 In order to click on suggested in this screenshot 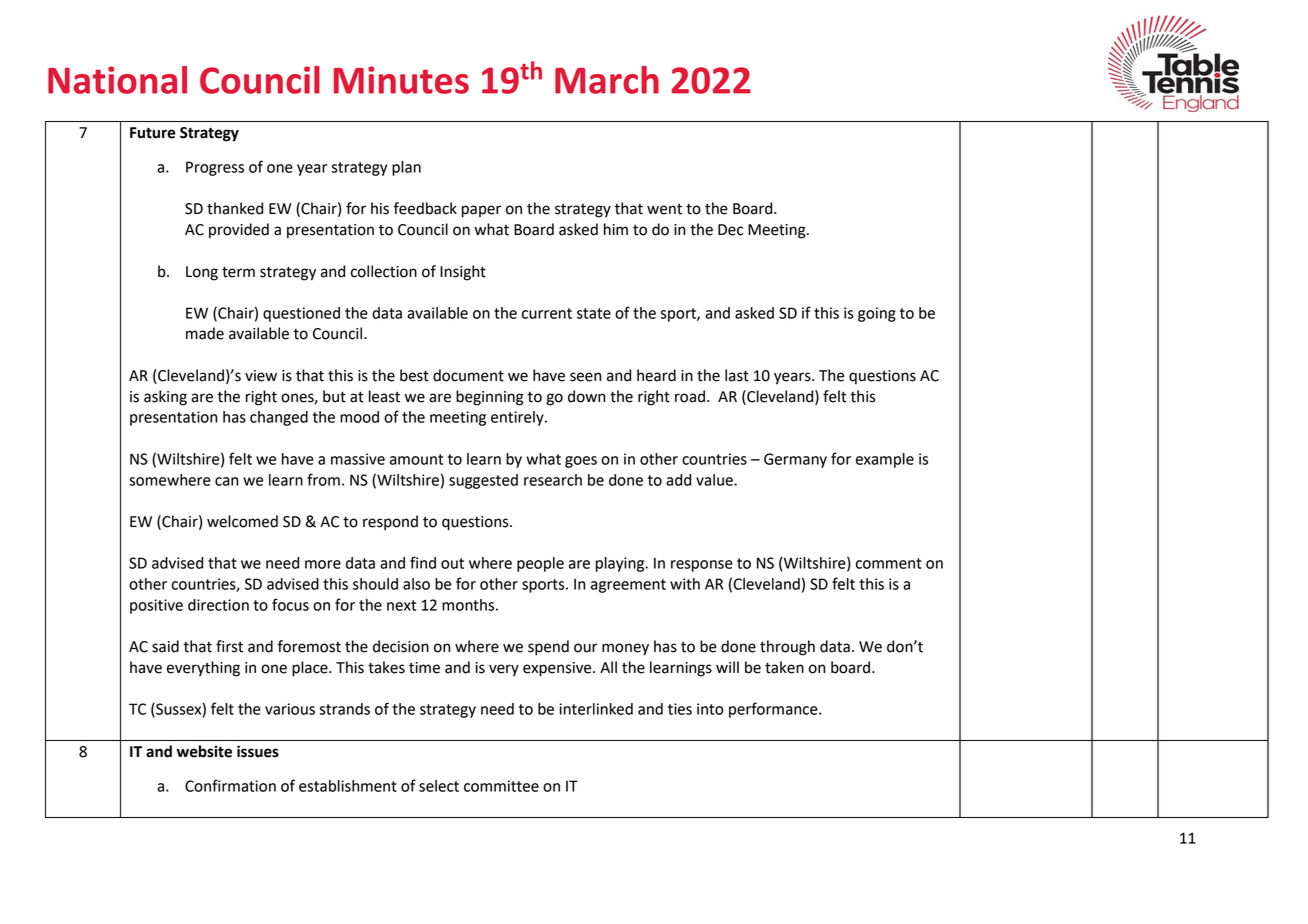, I will do `click(483, 481)`.
